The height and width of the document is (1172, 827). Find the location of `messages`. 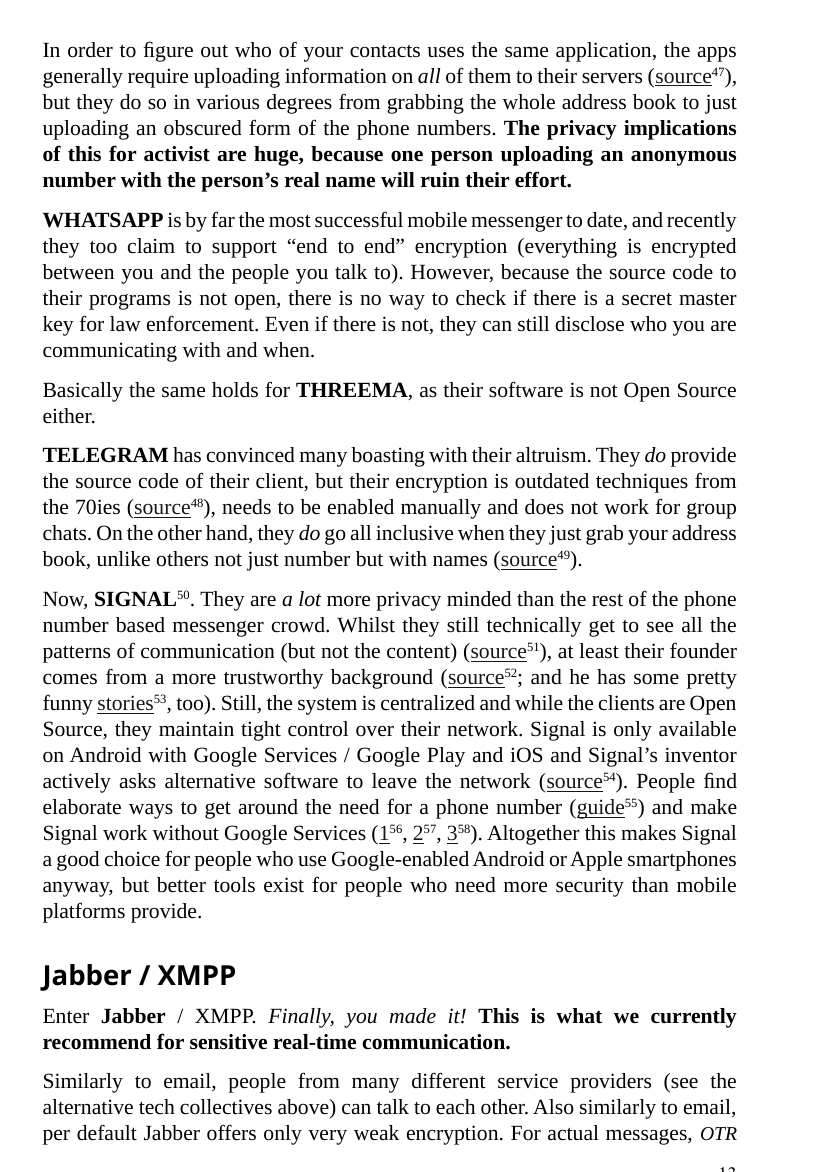

messages is located at coordinates (647, 1137).
